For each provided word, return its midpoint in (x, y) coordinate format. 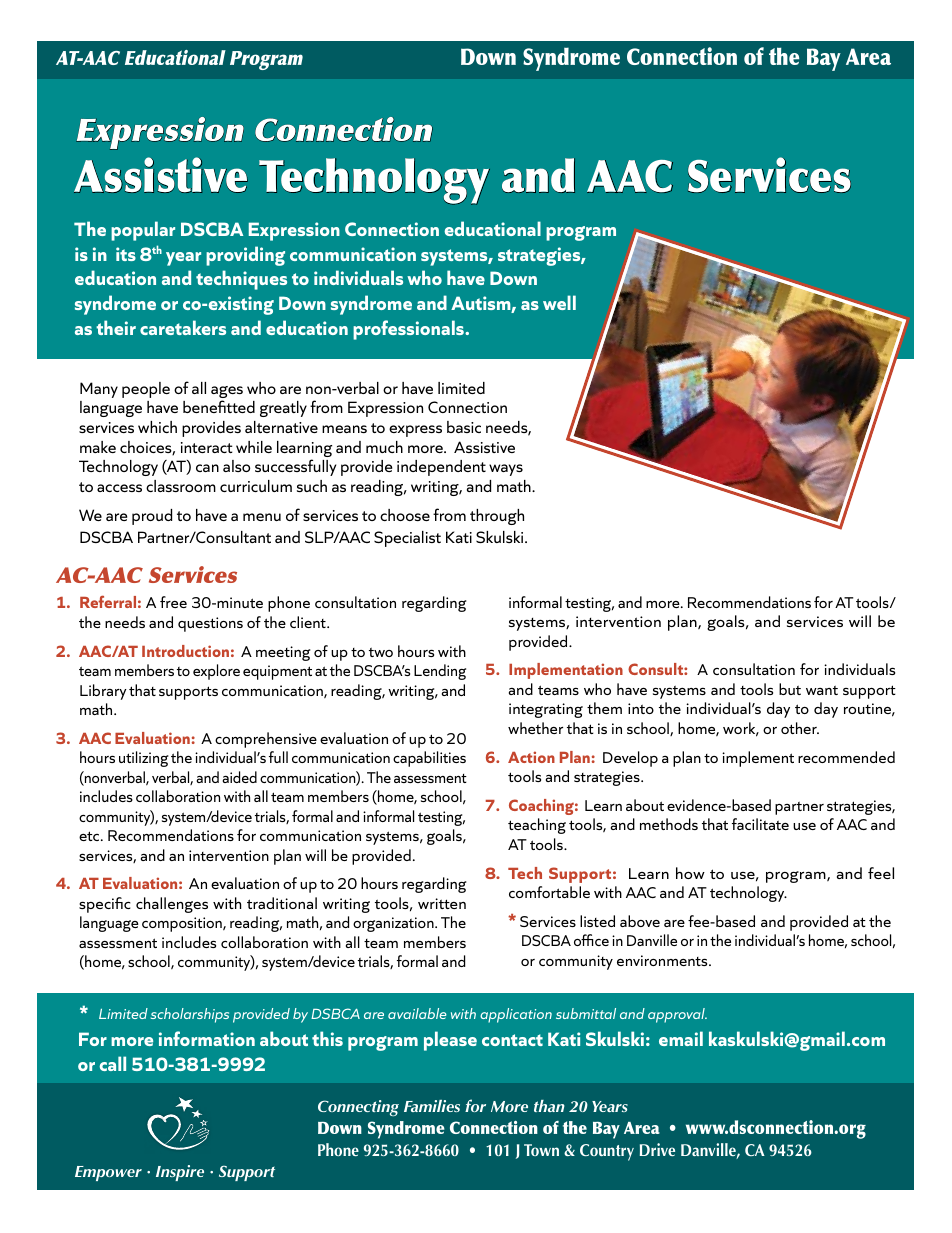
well (559, 302)
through (497, 517)
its (126, 254)
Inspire (180, 1173)
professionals (409, 330)
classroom (181, 486)
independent (441, 468)
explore (216, 672)
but (790, 689)
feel (881, 873)
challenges (172, 905)
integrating (546, 710)
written (442, 903)
